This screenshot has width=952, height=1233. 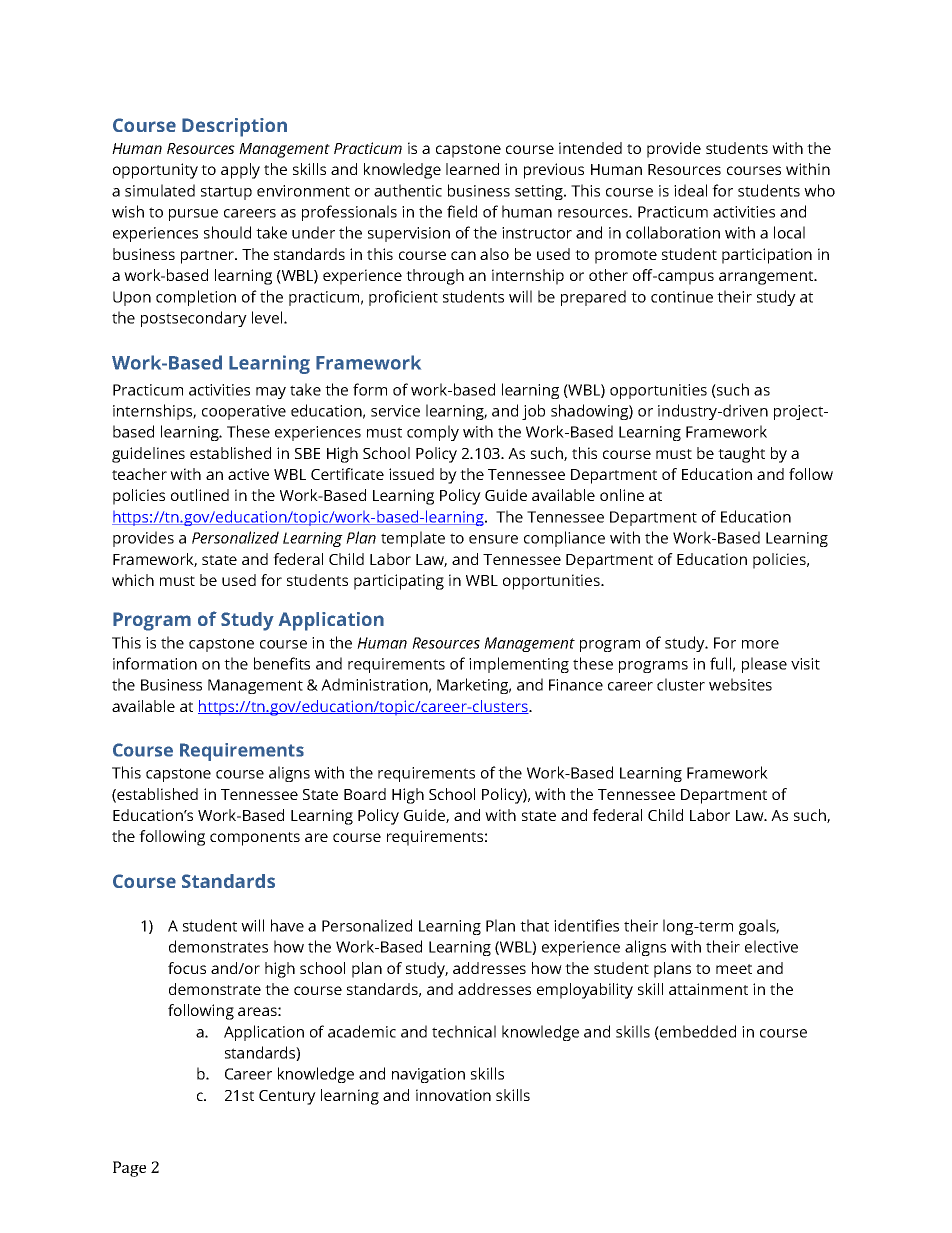 I want to click on benefits, so click(x=282, y=663).
